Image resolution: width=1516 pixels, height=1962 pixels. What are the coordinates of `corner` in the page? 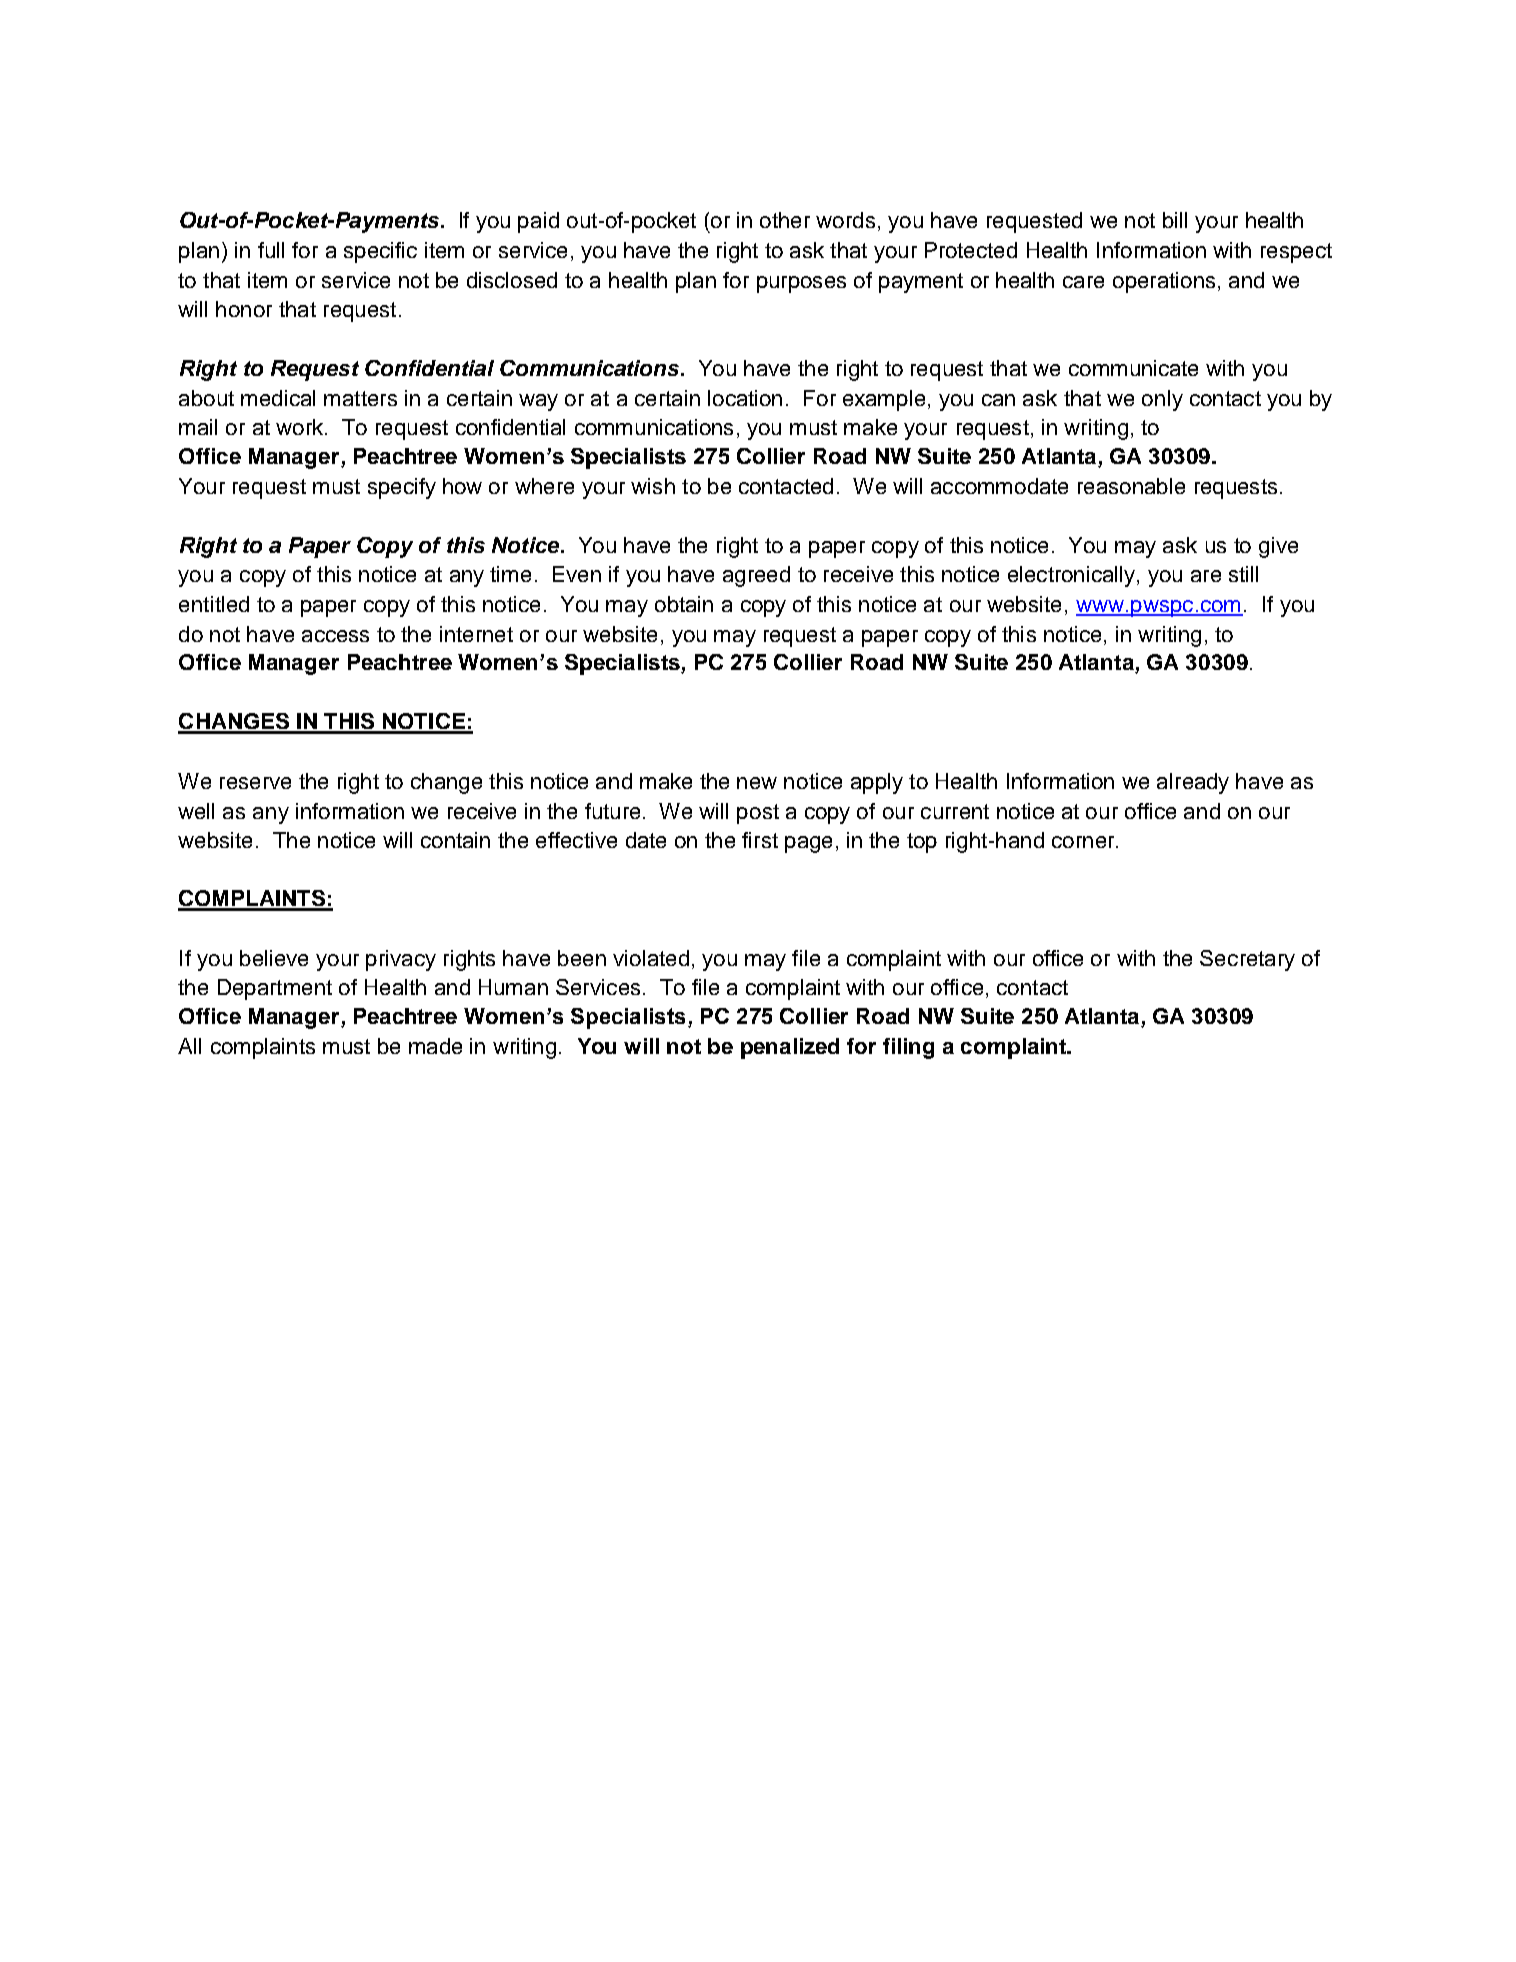 It's located at (1084, 842).
